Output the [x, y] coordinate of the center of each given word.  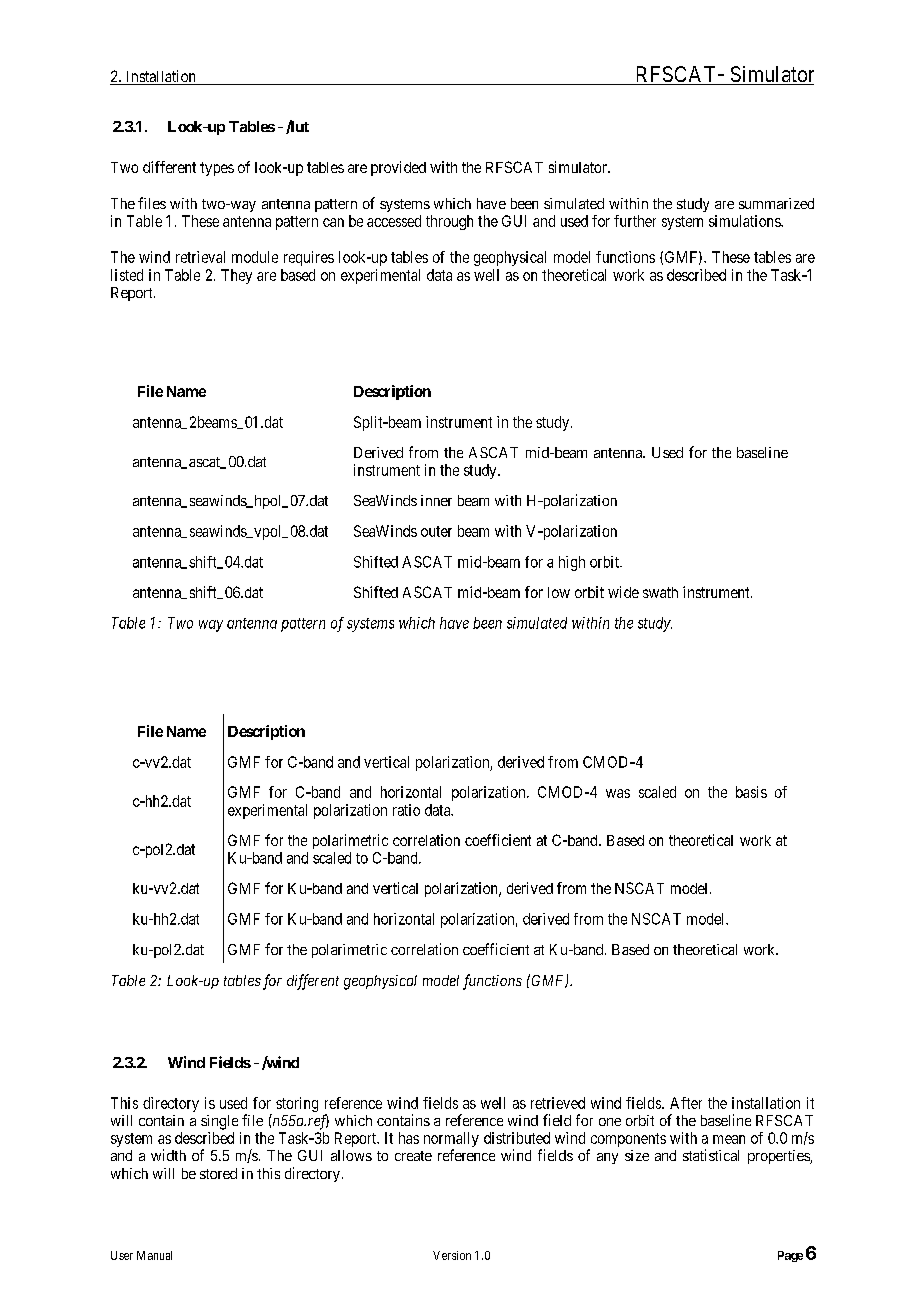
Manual [154, 1255]
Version [452, 1255]
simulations [745, 221]
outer [436, 531]
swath [660, 592]
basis [751, 792]
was [618, 793]
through [449, 222]
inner [436, 500]
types [217, 169]
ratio [406, 810]
